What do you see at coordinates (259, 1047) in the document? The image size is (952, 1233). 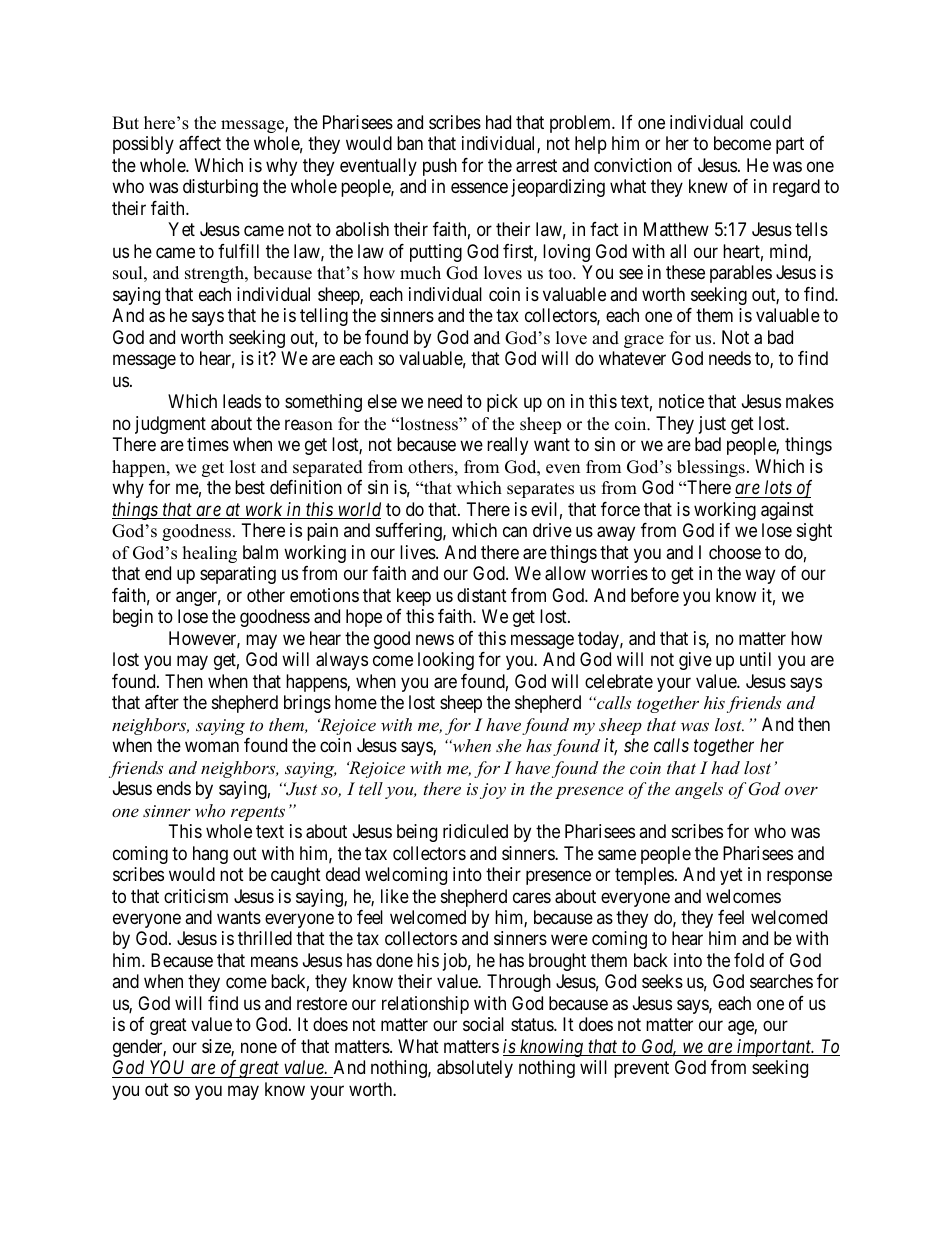 I see `none` at bounding box center [259, 1047].
